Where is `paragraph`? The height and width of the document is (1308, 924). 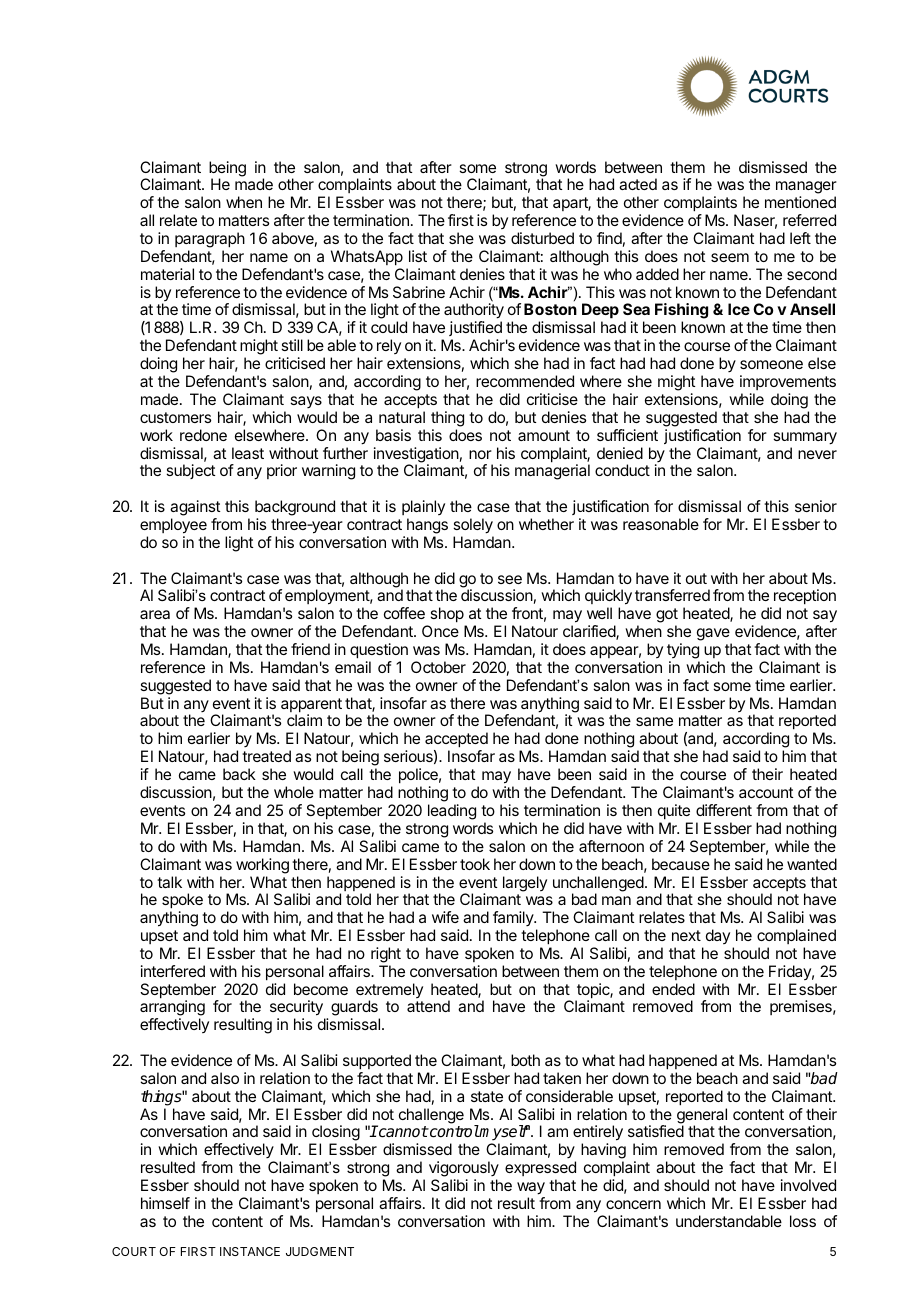
paragraph is located at coordinates (210, 241).
